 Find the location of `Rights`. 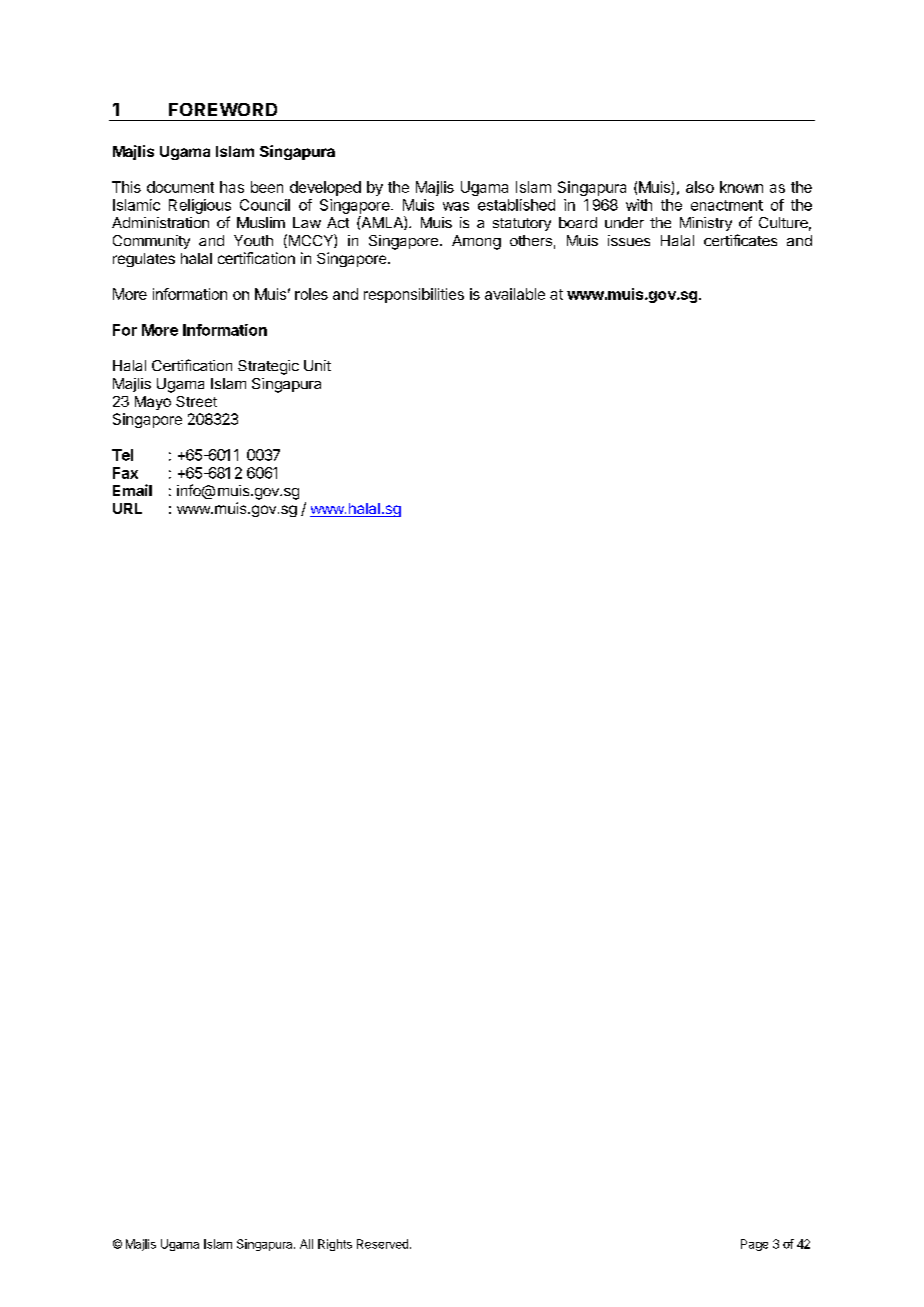

Rights is located at coordinates (335, 1245).
